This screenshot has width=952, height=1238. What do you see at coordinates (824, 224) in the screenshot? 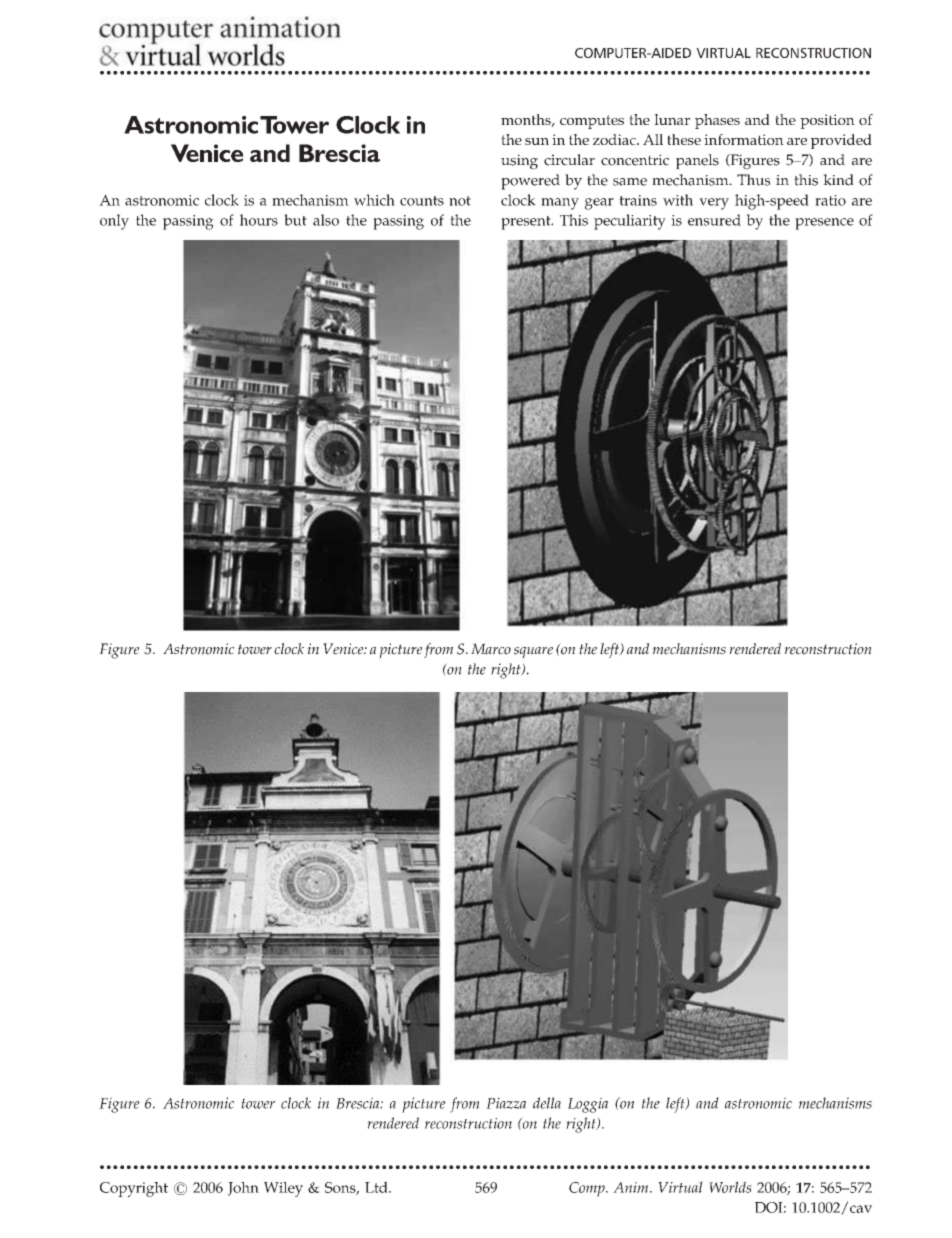
I see `presence` at bounding box center [824, 224].
